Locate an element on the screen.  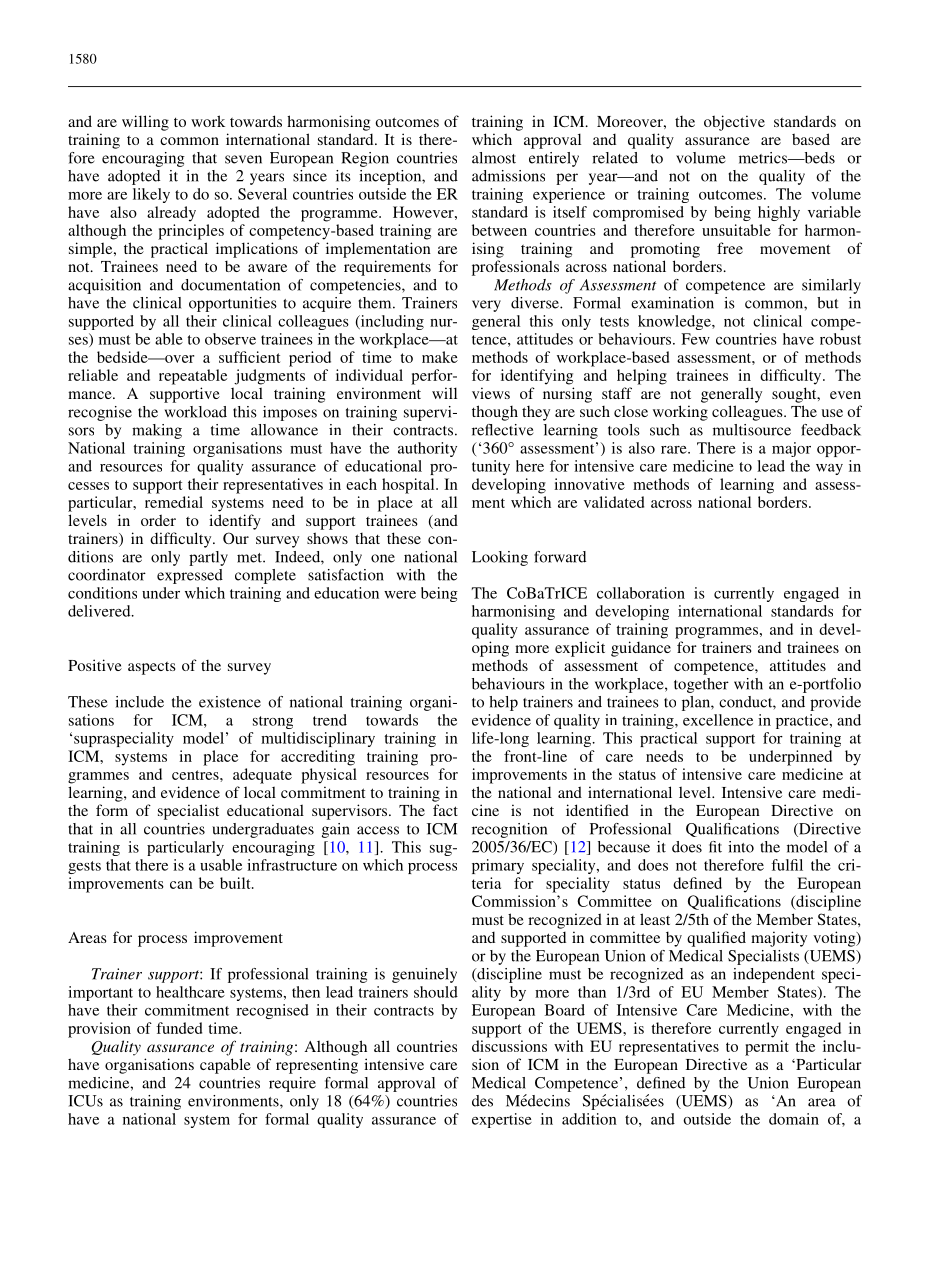
likely is located at coordinates (151, 195).
